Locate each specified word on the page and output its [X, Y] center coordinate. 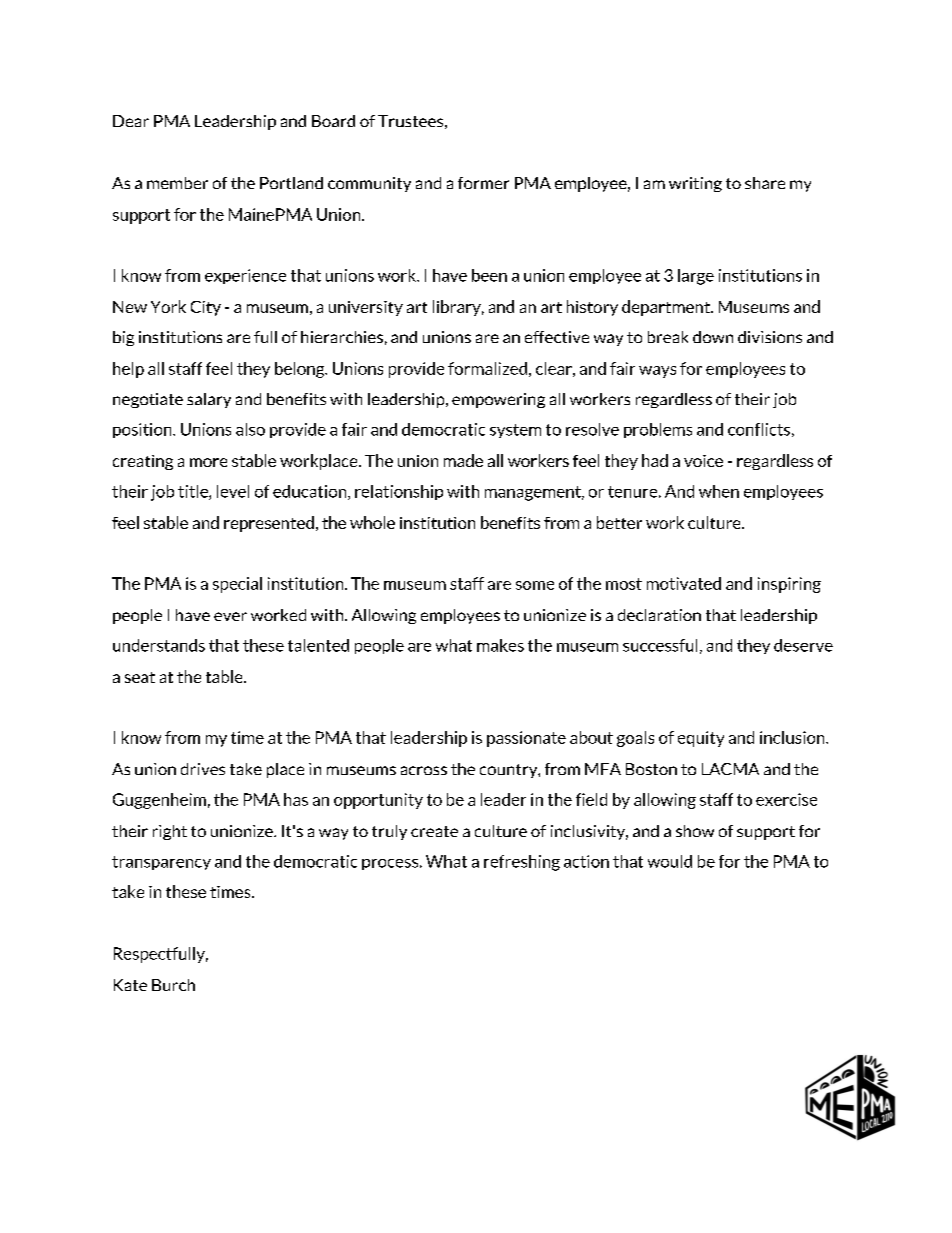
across [424, 770]
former [483, 183]
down [713, 337]
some [535, 585]
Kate [130, 985]
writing [695, 184]
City [206, 308]
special [237, 585]
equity [701, 739]
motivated [684, 583]
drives [203, 769]
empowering [498, 400]
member [177, 183]
